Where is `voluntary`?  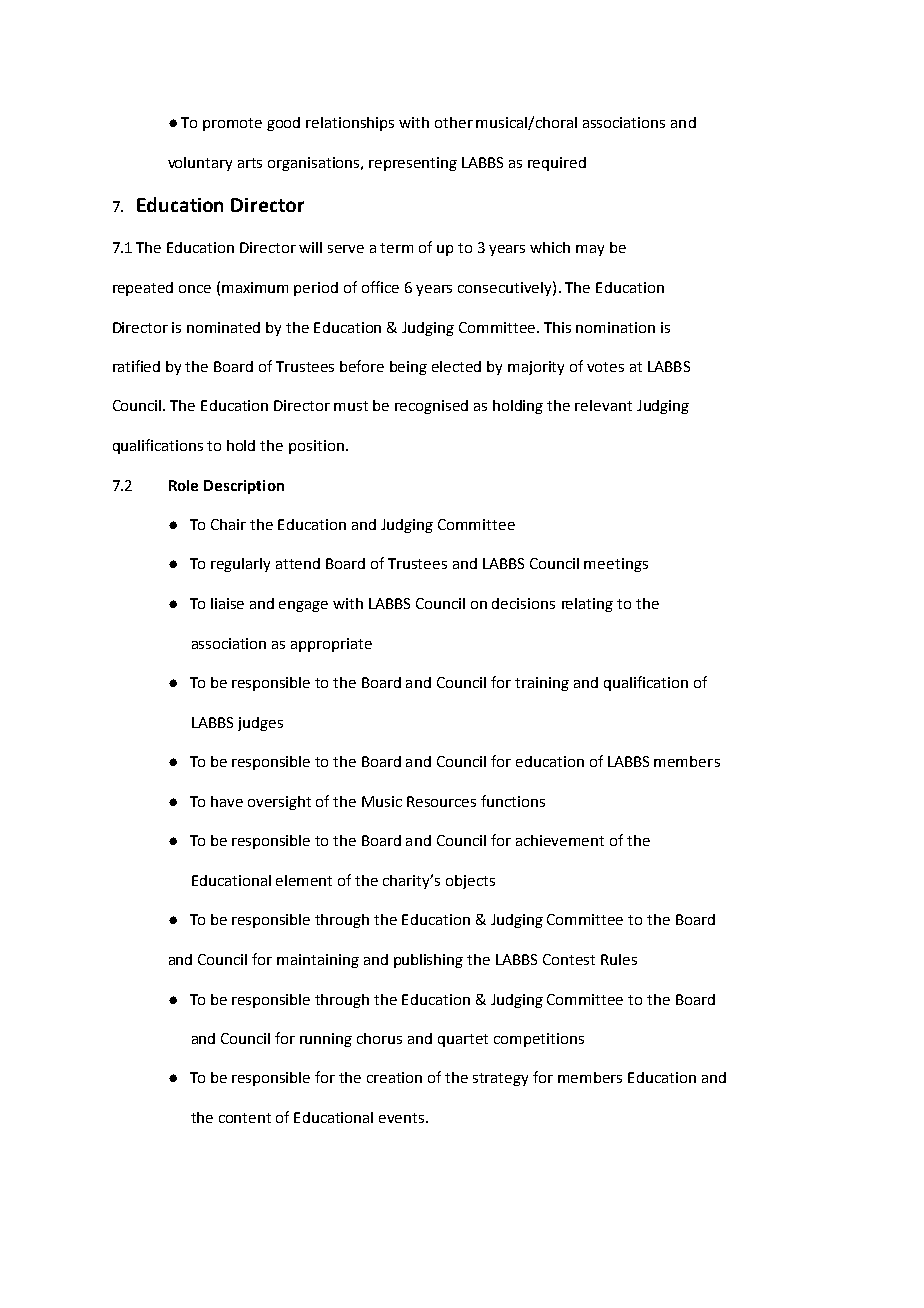
voluntary is located at coordinates (200, 164).
